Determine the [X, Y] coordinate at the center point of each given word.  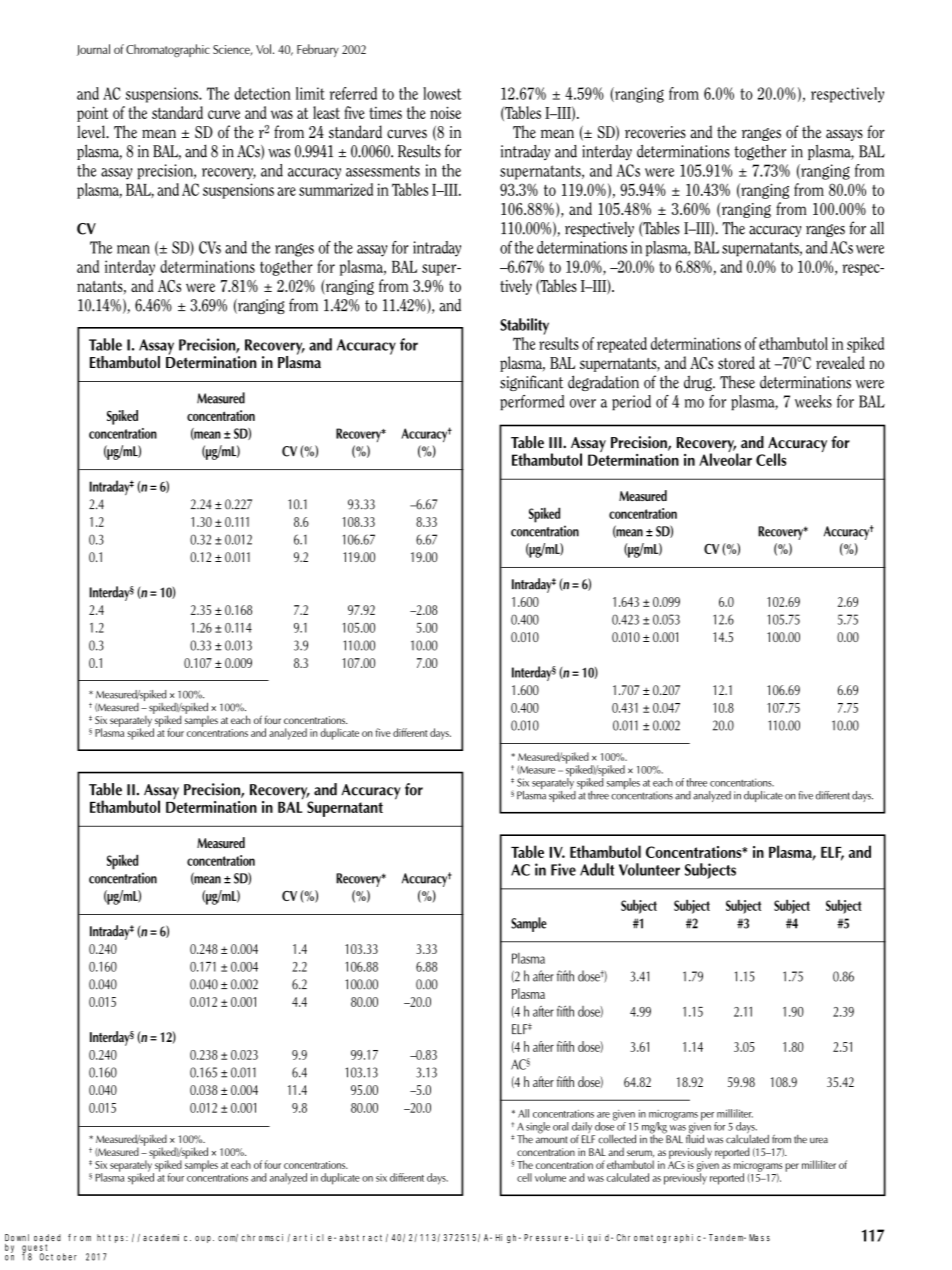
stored [736, 362]
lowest [442, 93]
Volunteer [649, 869]
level [92, 132]
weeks [813, 401]
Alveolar [725, 458]
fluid [695, 1138]
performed [532, 403]
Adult [597, 869]
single [538, 1128]
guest [37, 1249]
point [93, 114]
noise [445, 112]
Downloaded [33, 1237]
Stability [524, 326]
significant [531, 383]
